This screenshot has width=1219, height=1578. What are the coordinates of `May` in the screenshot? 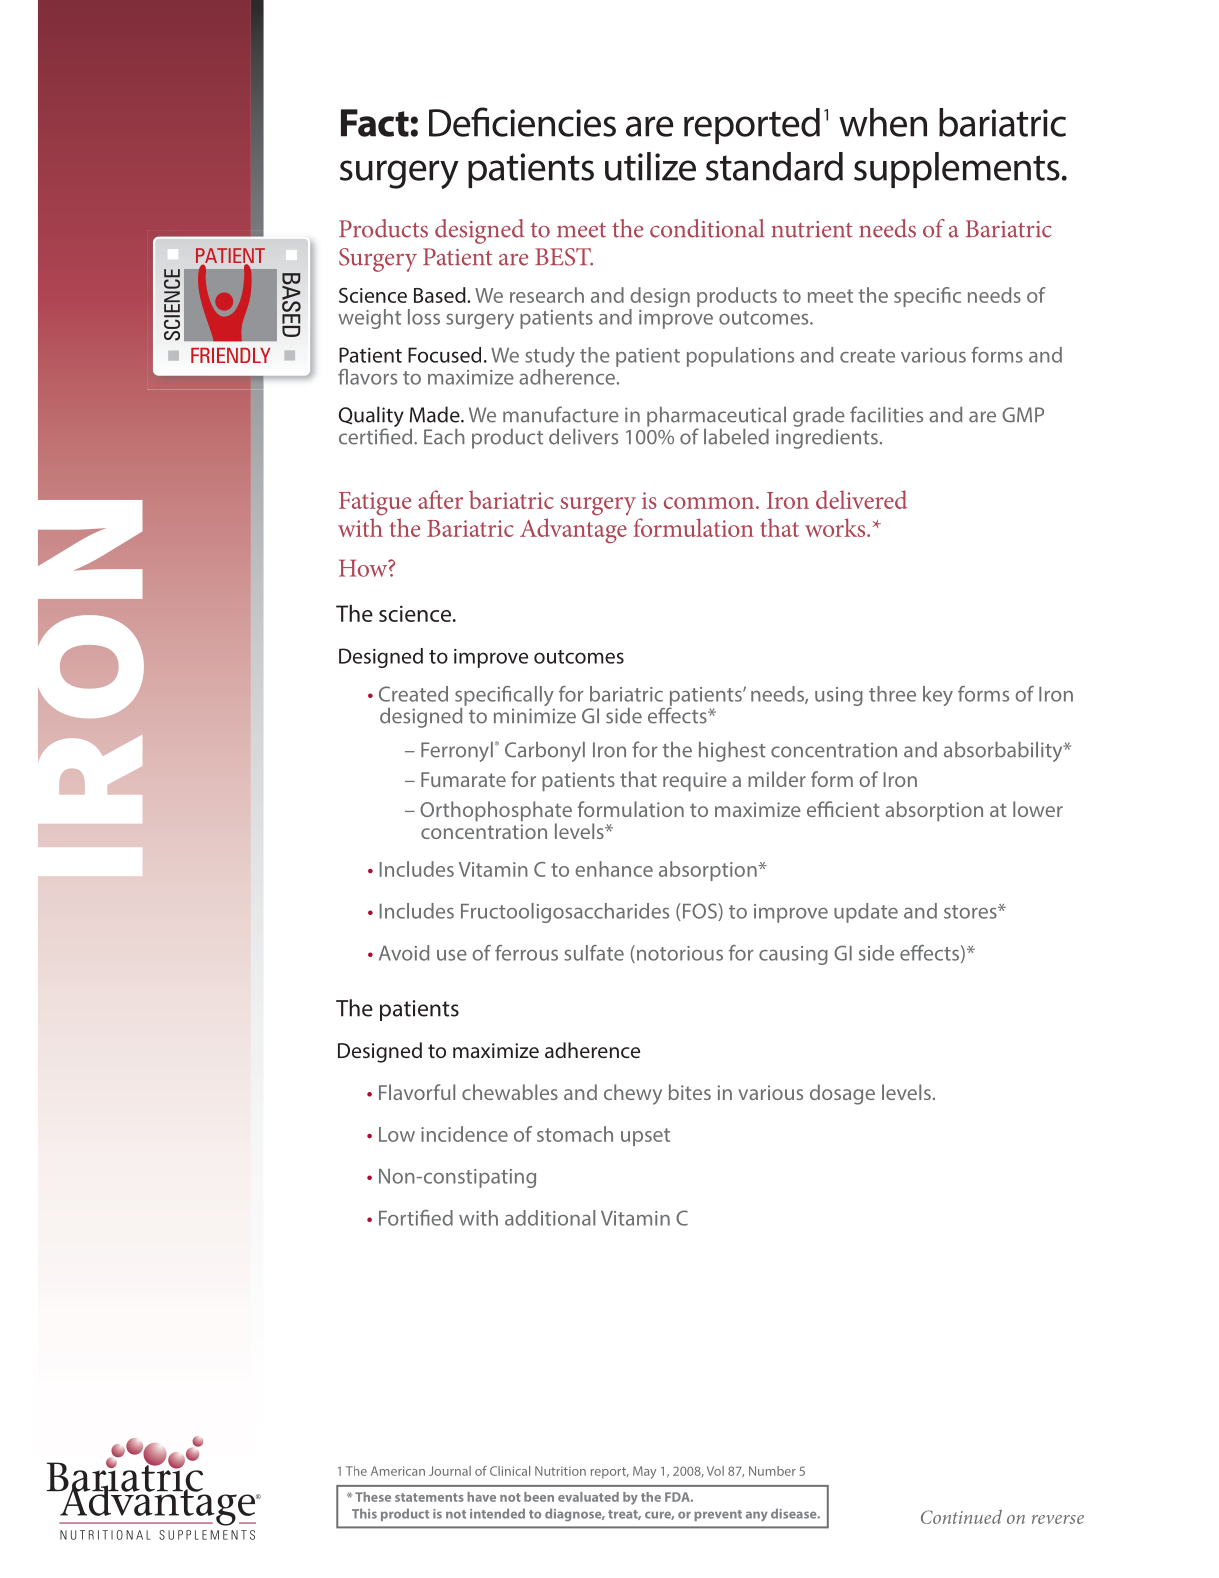 It's located at (644, 1472).
